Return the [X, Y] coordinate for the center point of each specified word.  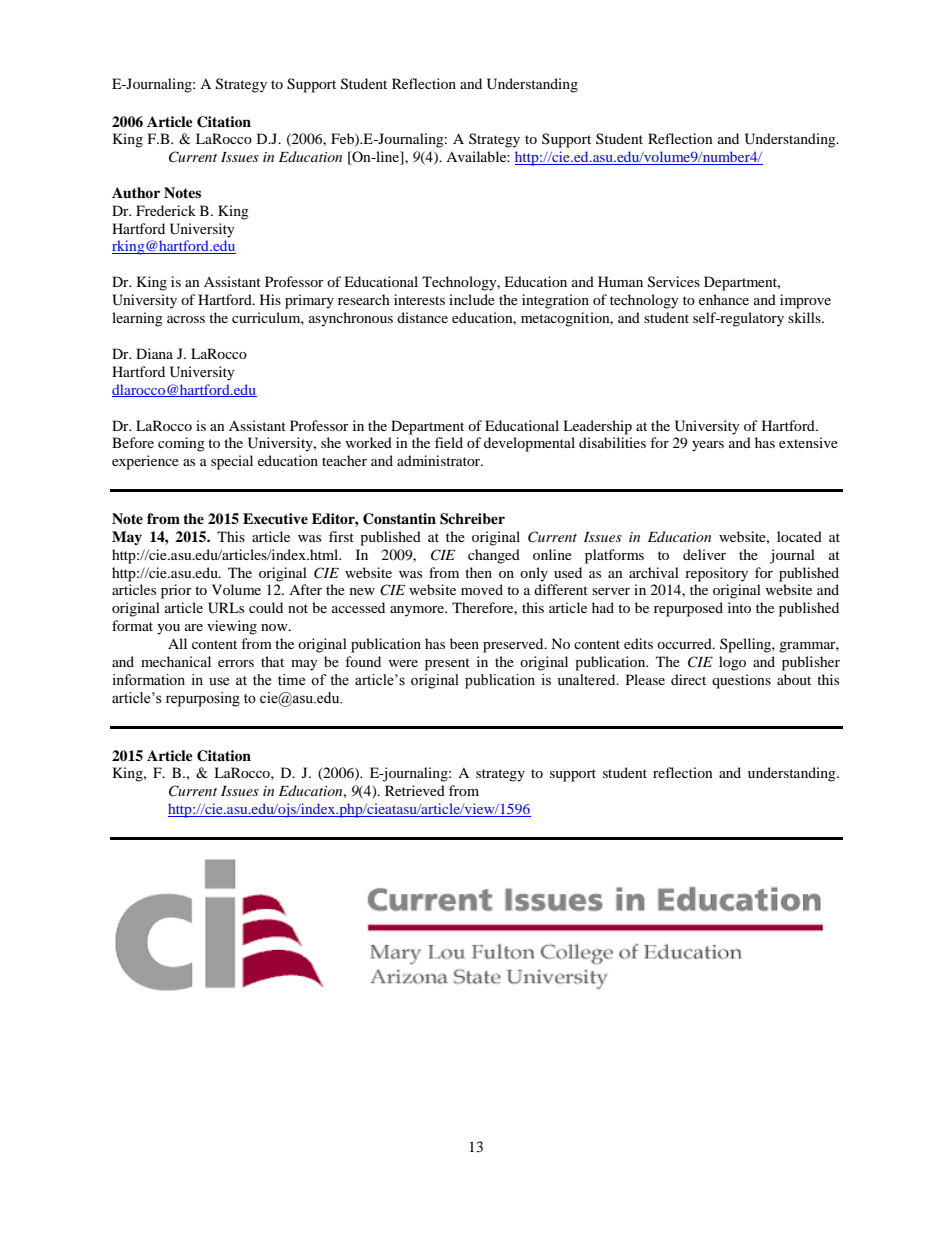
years [708, 446]
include [472, 299]
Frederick [166, 210]
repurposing [203, 699]
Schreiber [472, 519]
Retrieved [415, 790]
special [232, 462]
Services [674, 282]
